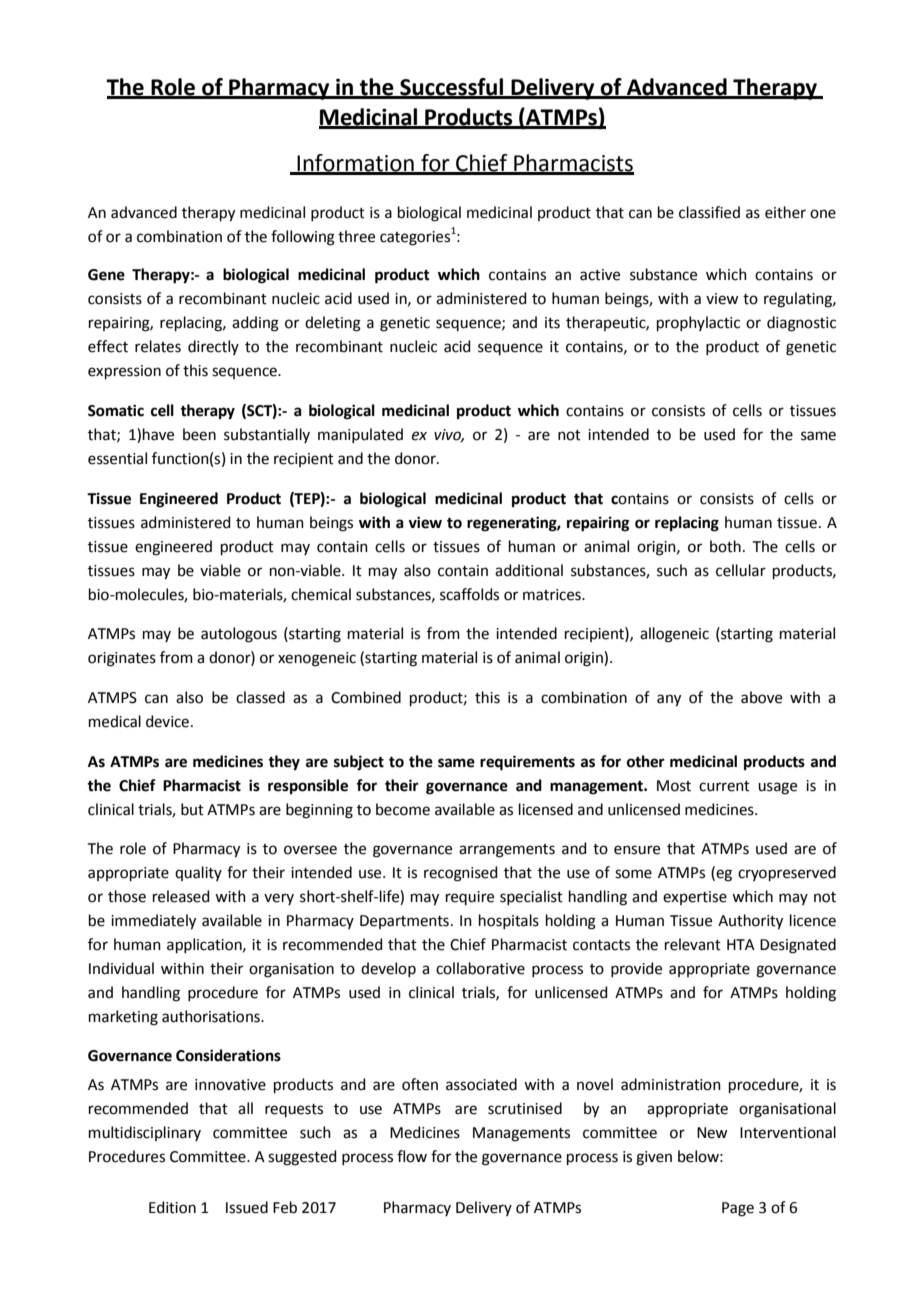  I want to click on prophylactic, so click(698, 323).
